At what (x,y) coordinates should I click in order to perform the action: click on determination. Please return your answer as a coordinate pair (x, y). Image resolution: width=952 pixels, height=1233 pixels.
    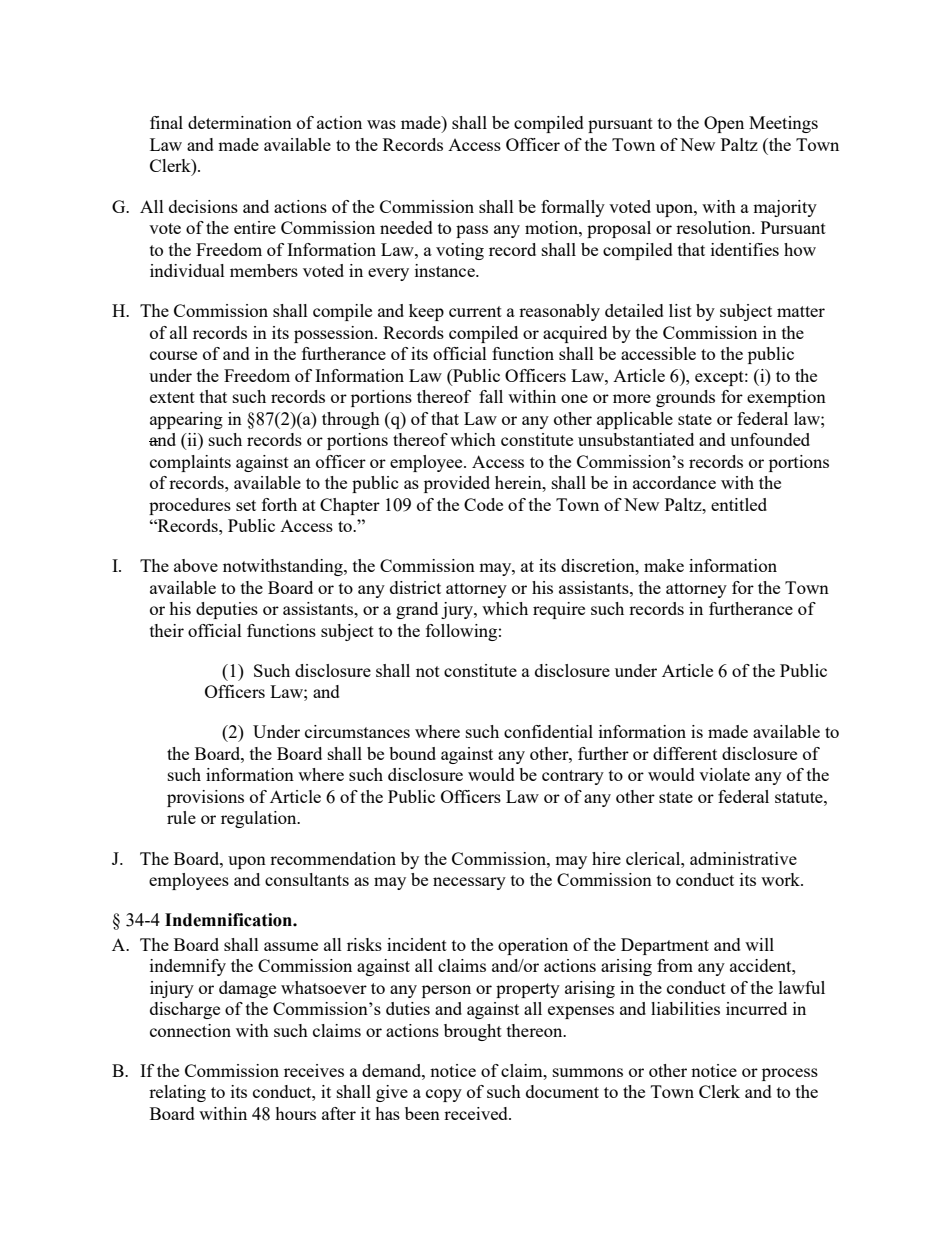
    Looking at the image, I should click on (240, 122).
